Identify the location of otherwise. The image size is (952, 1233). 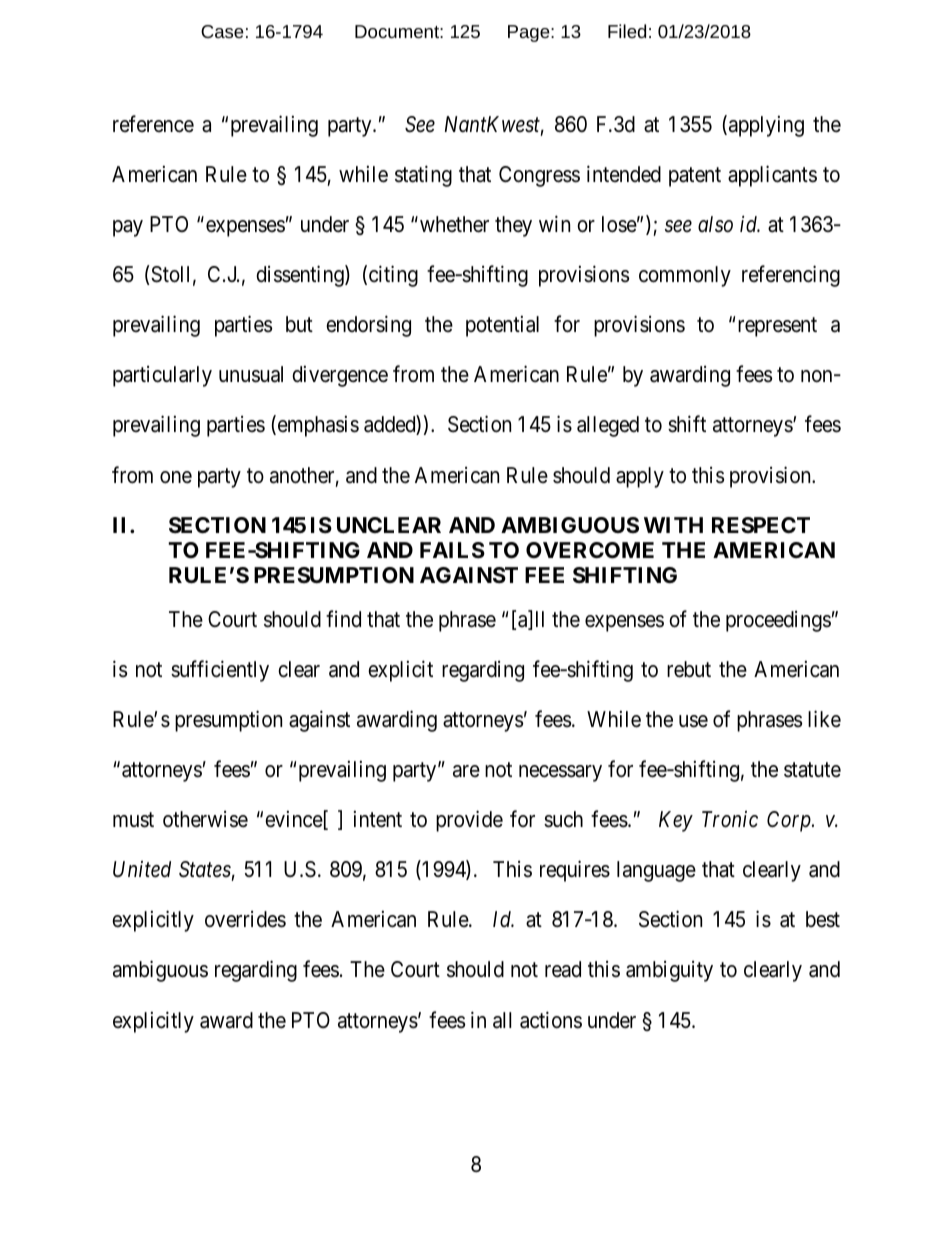
(205, 819).
